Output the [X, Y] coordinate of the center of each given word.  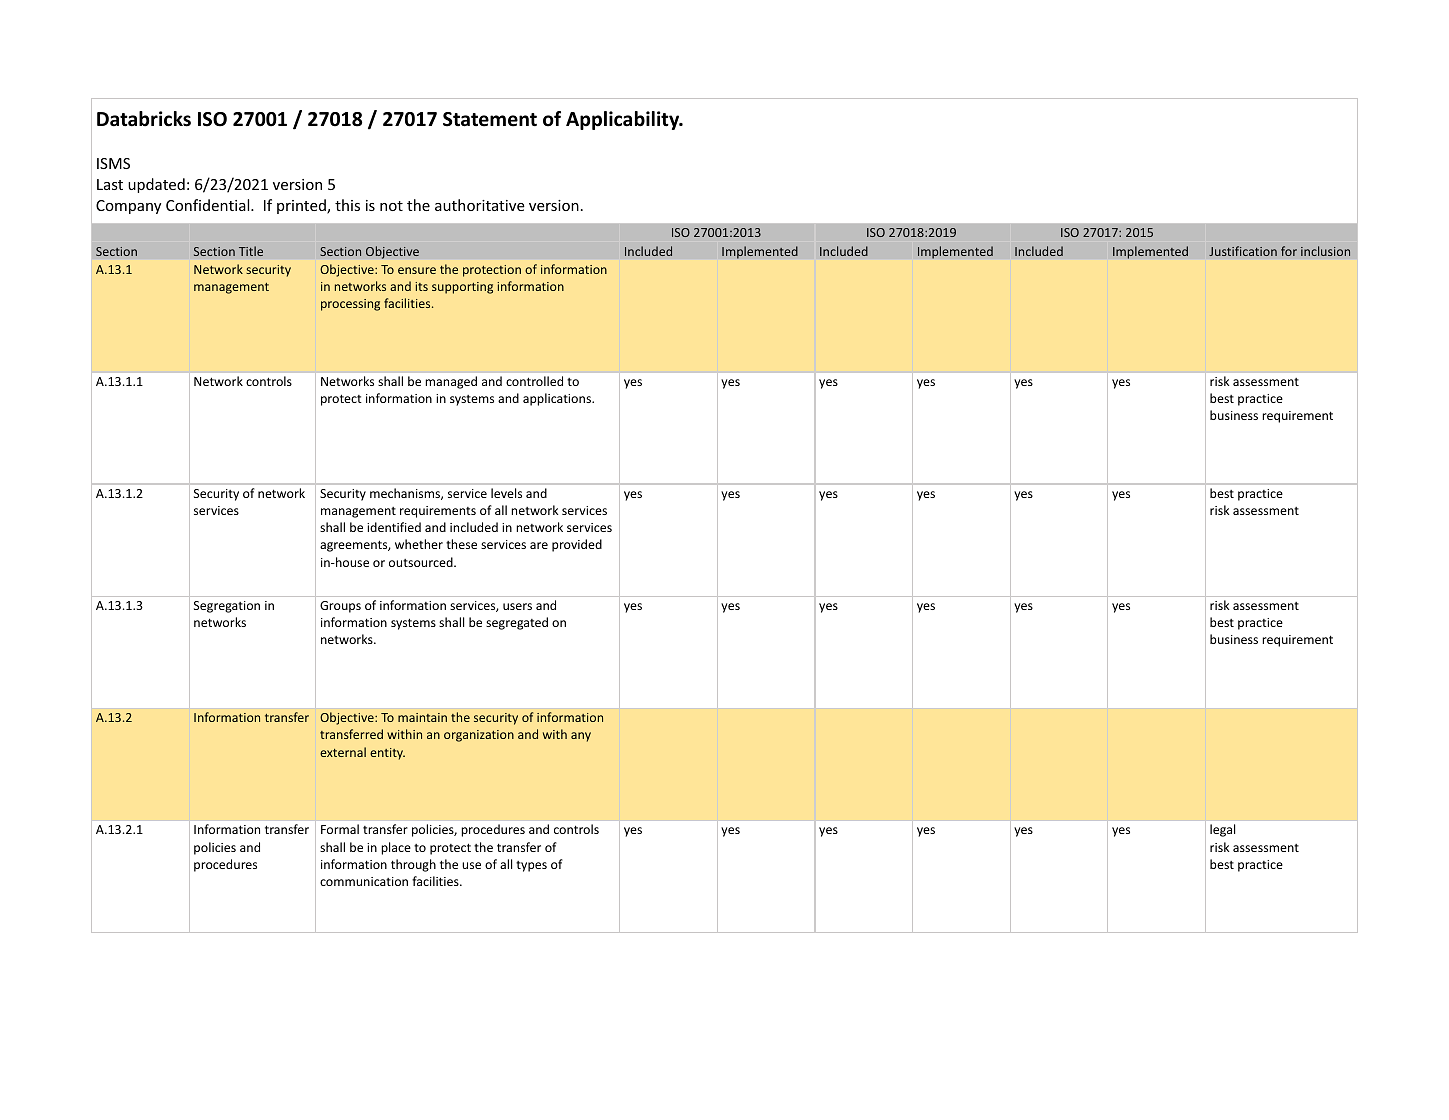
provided [577, 545]
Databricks [144, 119]
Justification [1243, 251]
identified [394, 527]
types [531, 866]
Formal [340, 829]
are [539, 545]
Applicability [624, 120]
